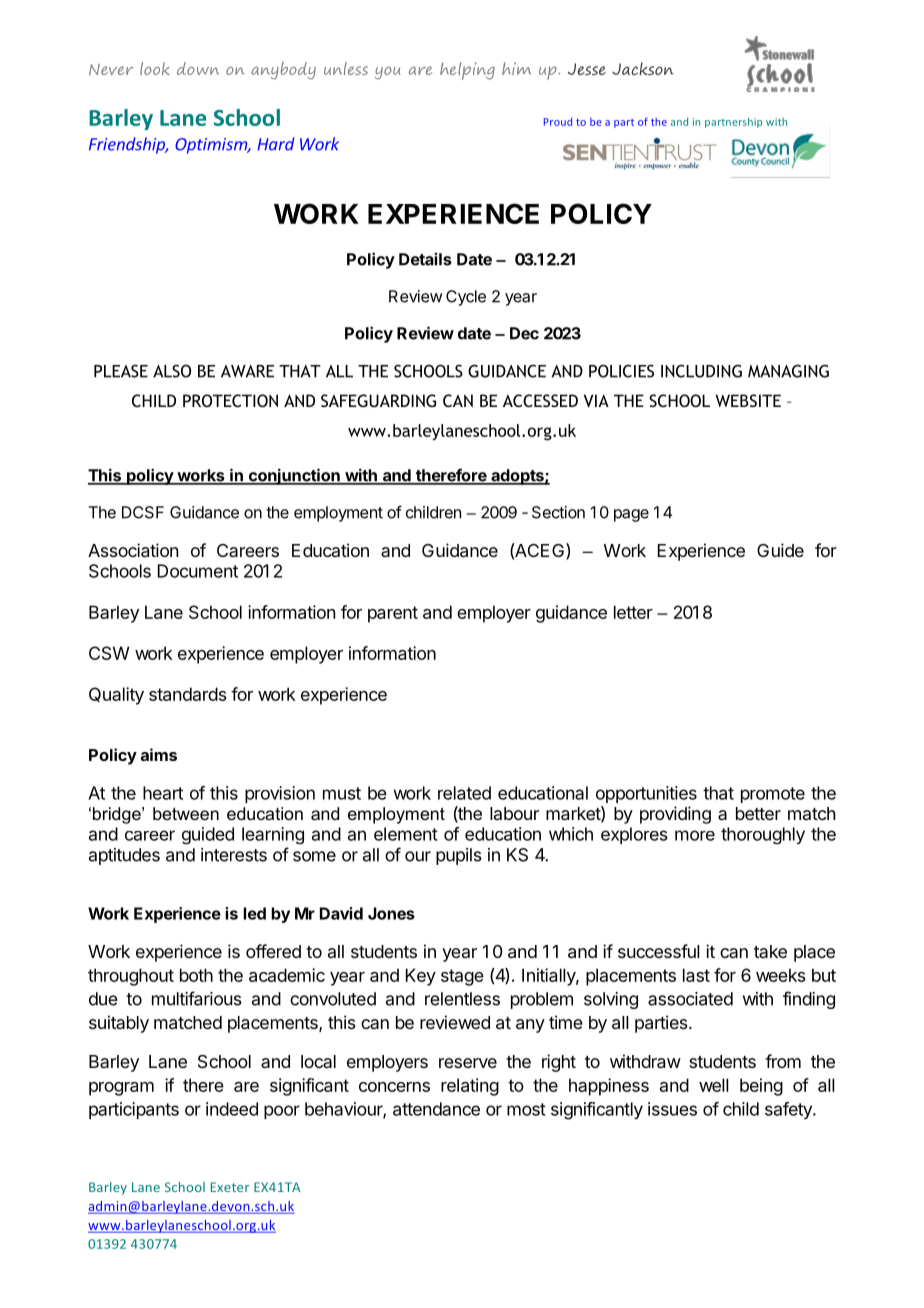 This page has width=924, height=1308. What do you see at coordinates (198, 68) in the page?
I see `down` at bounding box center [198, 68].
